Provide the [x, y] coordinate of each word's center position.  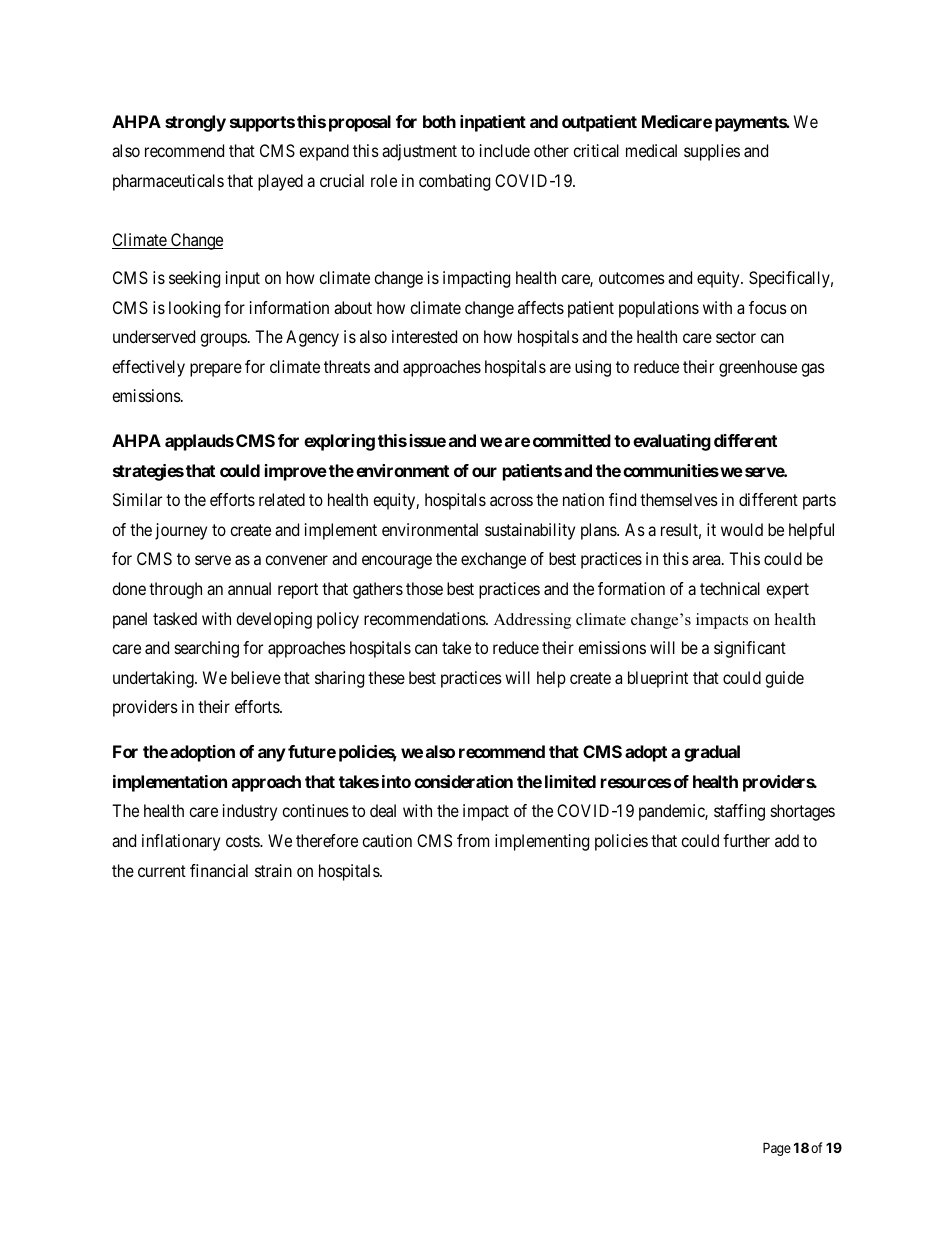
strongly [195, 123]
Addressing [532, 621]
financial [219, 870]
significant [750, 649]
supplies [712, 152]
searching [207, 649]
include [505, 150]
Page [777, 1149]
